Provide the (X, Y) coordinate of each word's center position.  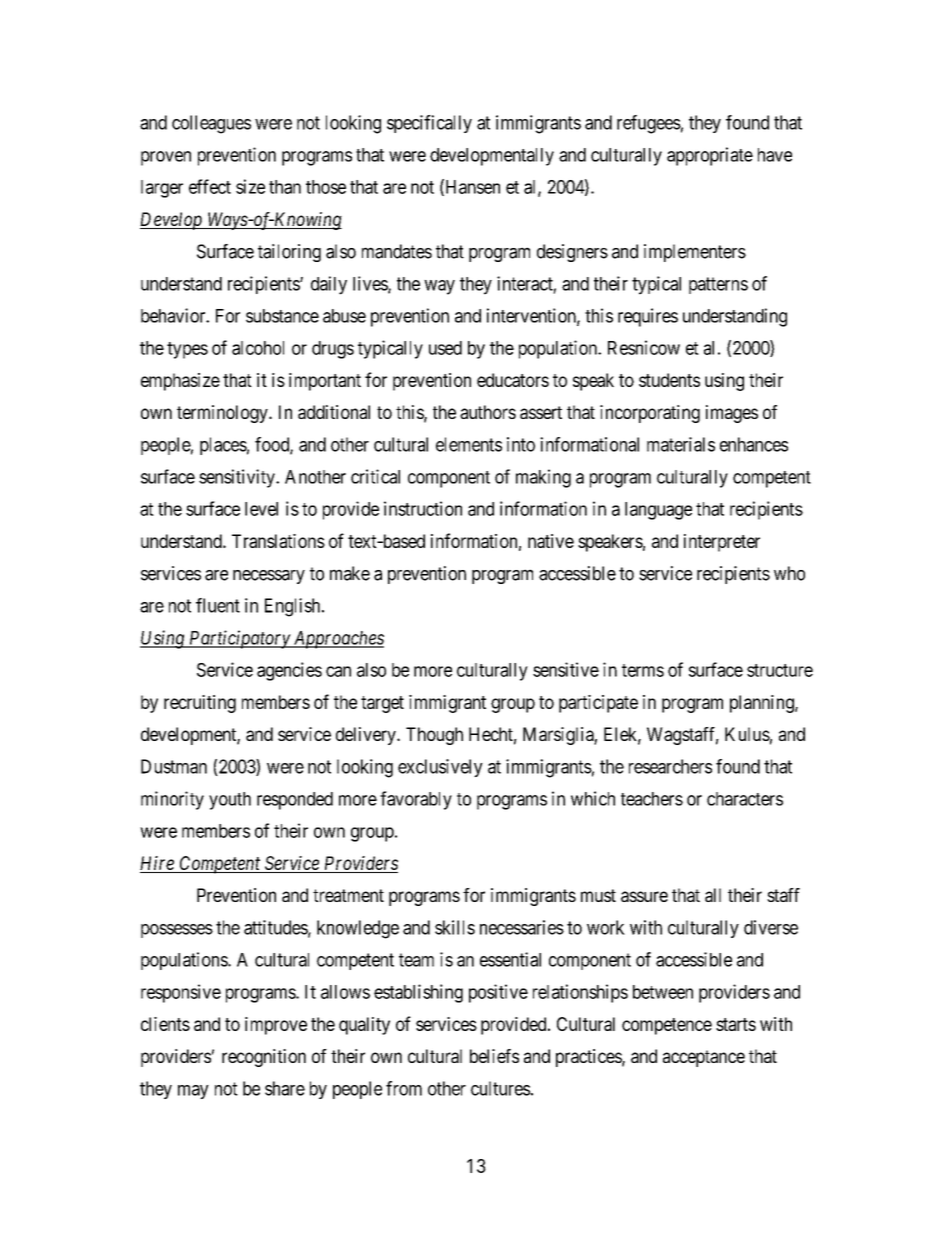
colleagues (211, 124)
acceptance (704, 1058)
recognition (264, 1058)
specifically (429, 124)
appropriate (710, 156)
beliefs (494, 1056)
